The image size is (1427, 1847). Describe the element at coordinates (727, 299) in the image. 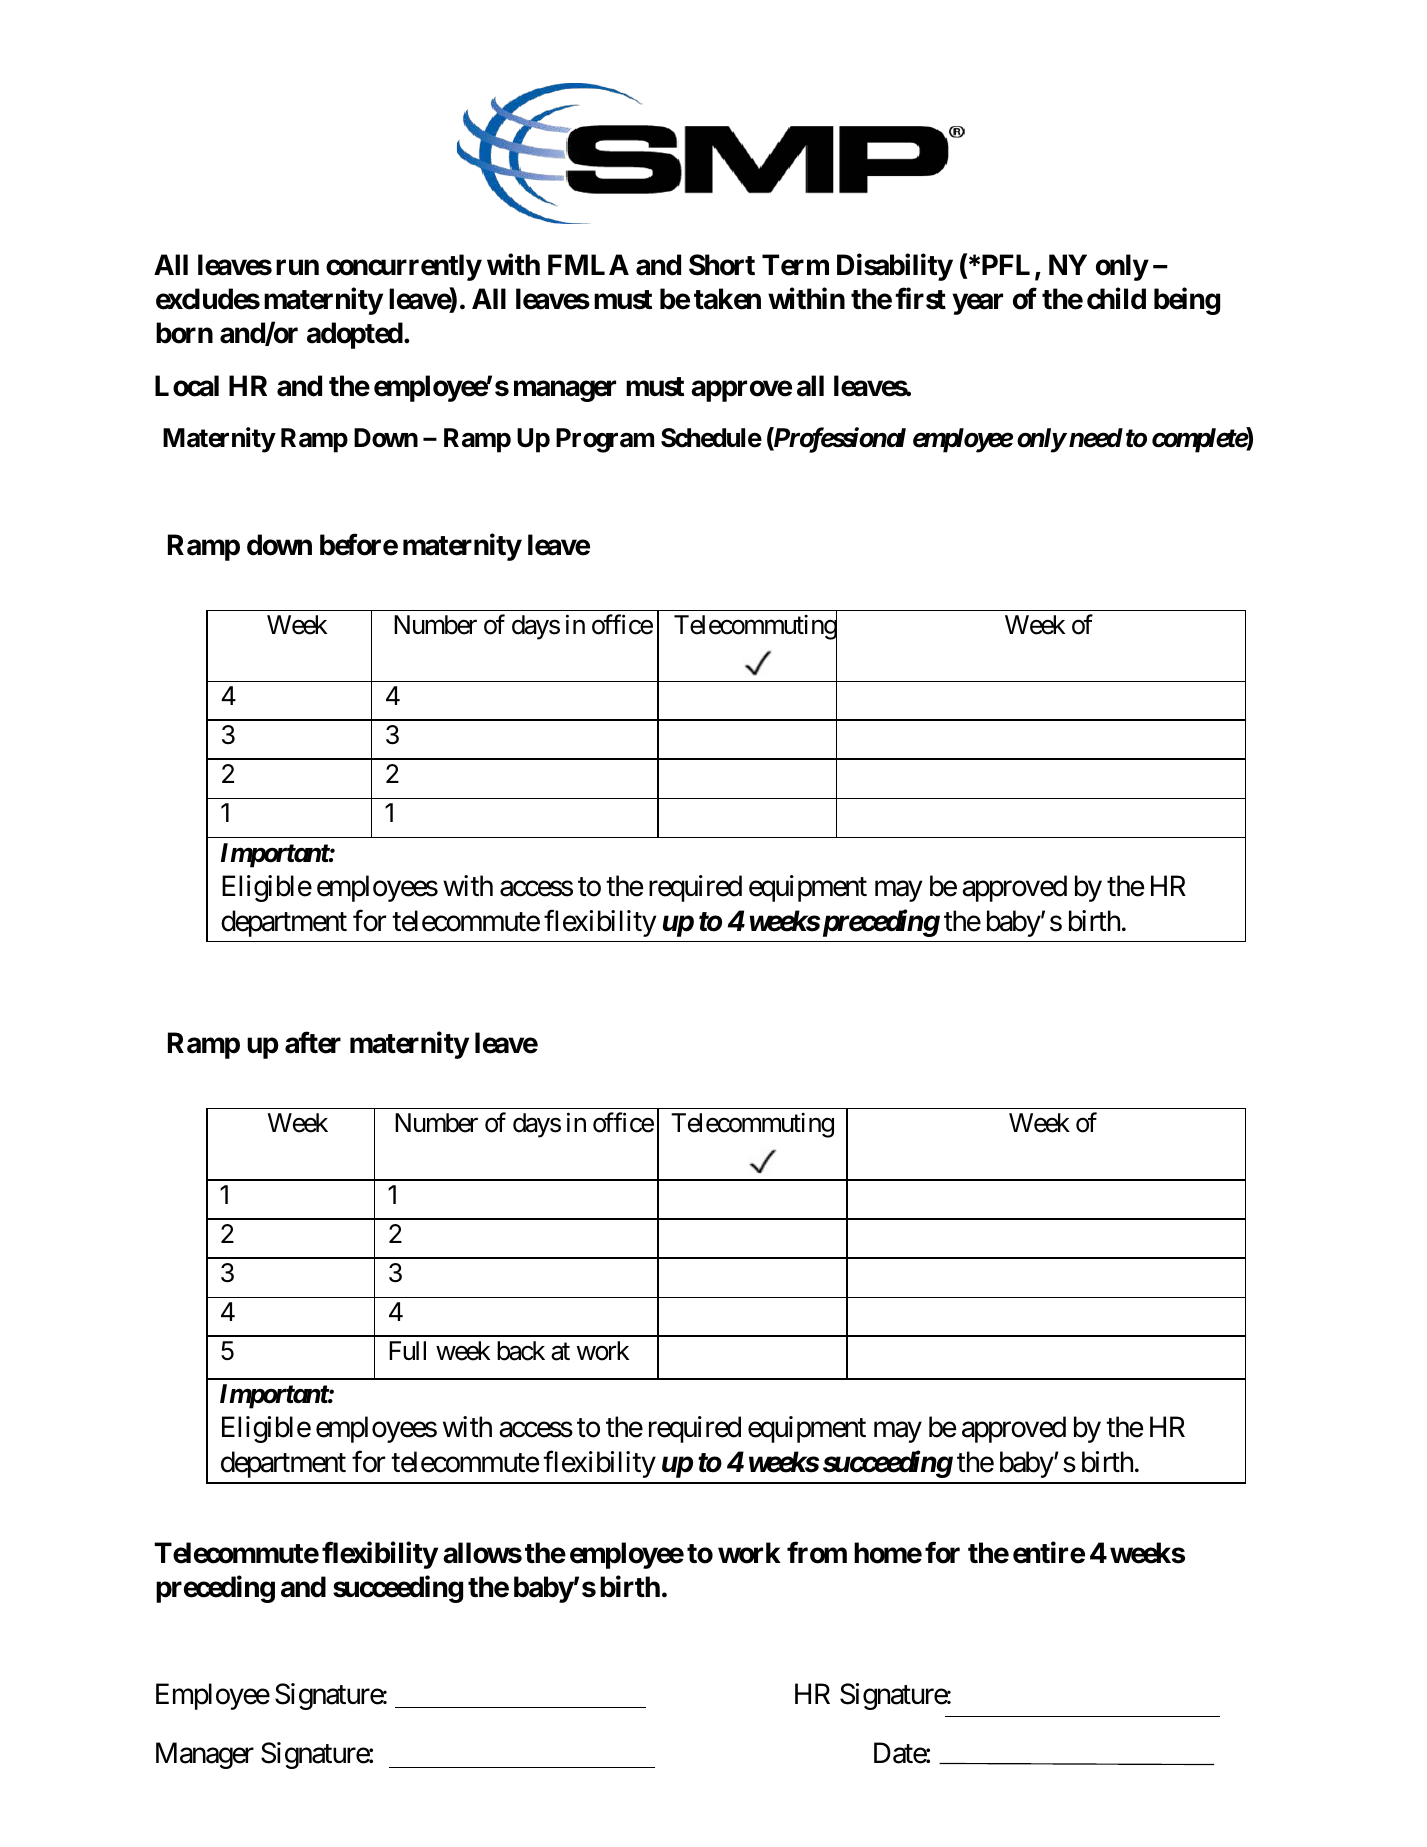

I see `taken` at that location.
